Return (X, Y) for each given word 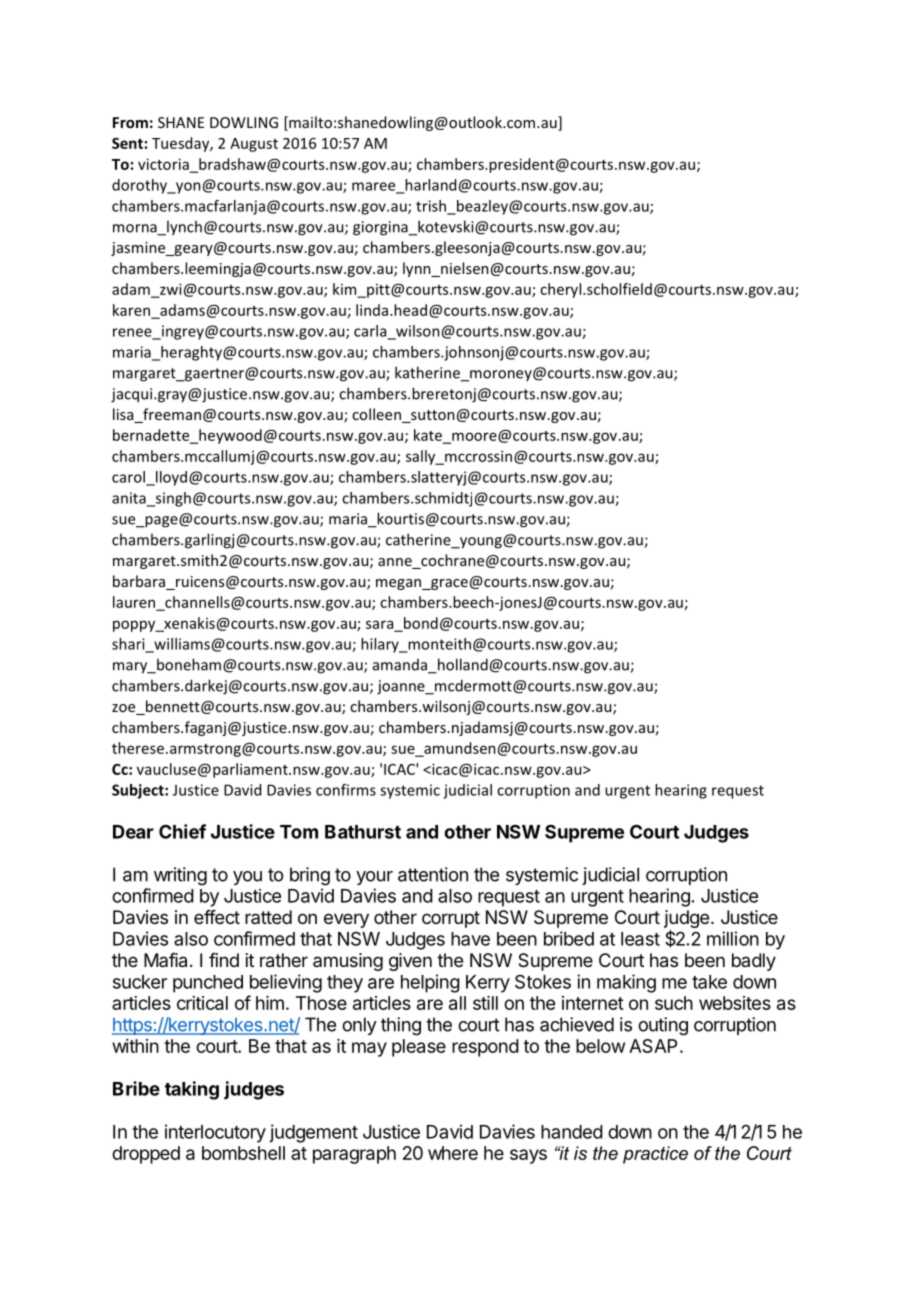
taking (192, 1090)
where (453, 1153)
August (254, 145)
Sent (127, 143)
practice (655, 1155)
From (130, 122)
